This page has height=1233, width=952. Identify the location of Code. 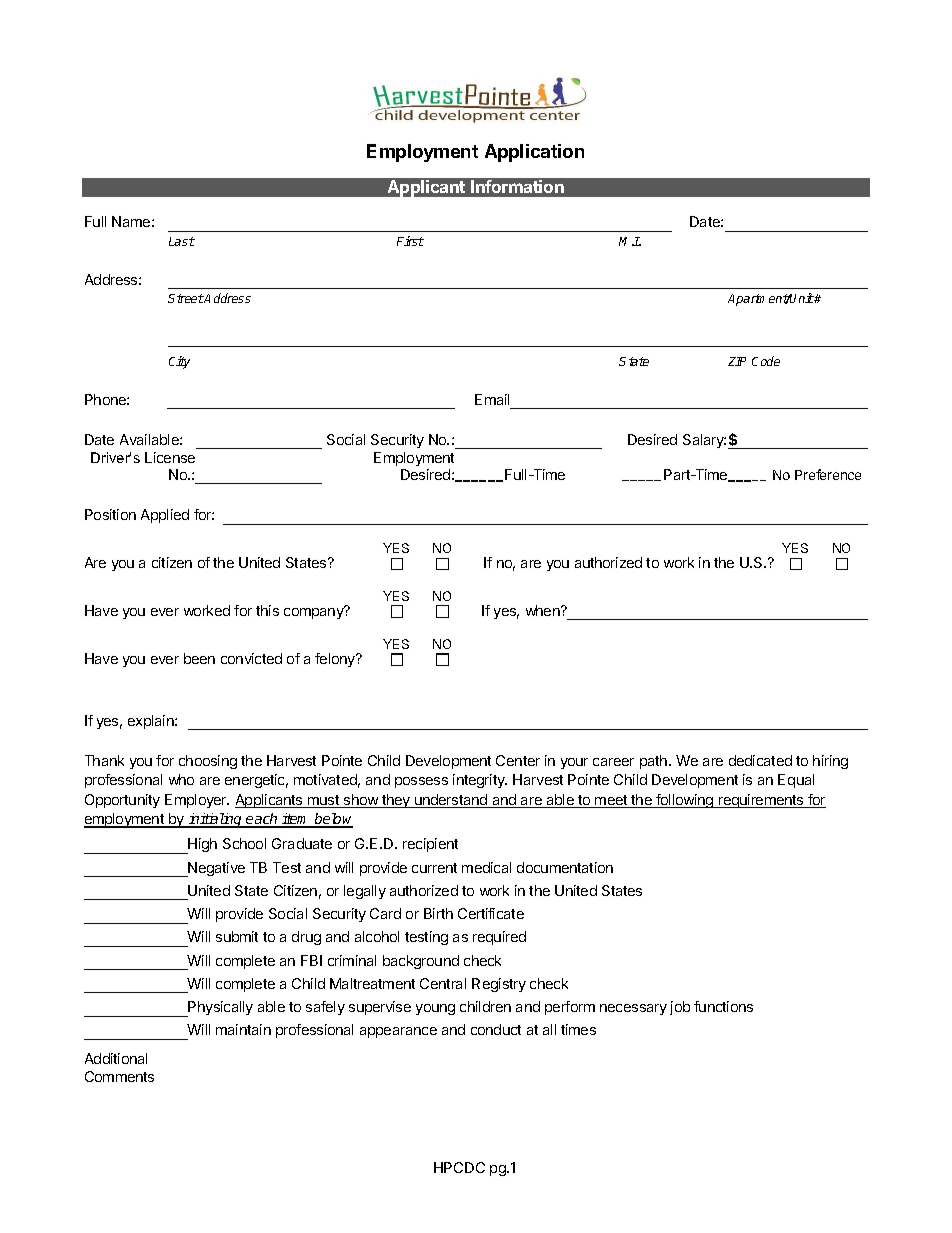
(766, 361).
